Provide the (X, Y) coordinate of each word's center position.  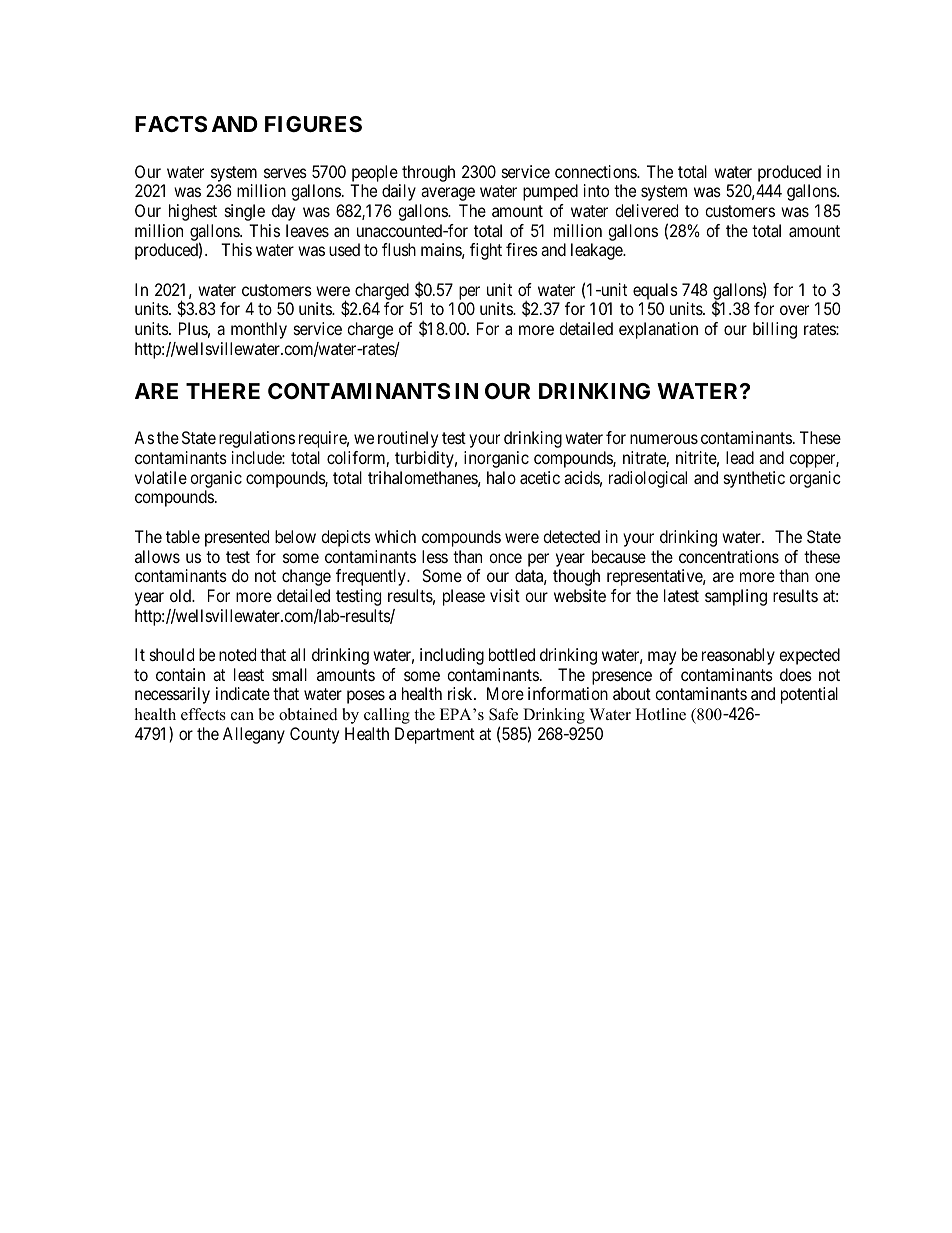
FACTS (171, 124)
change (306, 577)
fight (486, 251)
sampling (736, 597)
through (428, 173)
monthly (259, 330)
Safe (503, 714)
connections (596, 171)
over (794, 310)
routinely (408, 439)
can (242, 716)
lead (740, 457)
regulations (257, 439)
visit (505, 595)
